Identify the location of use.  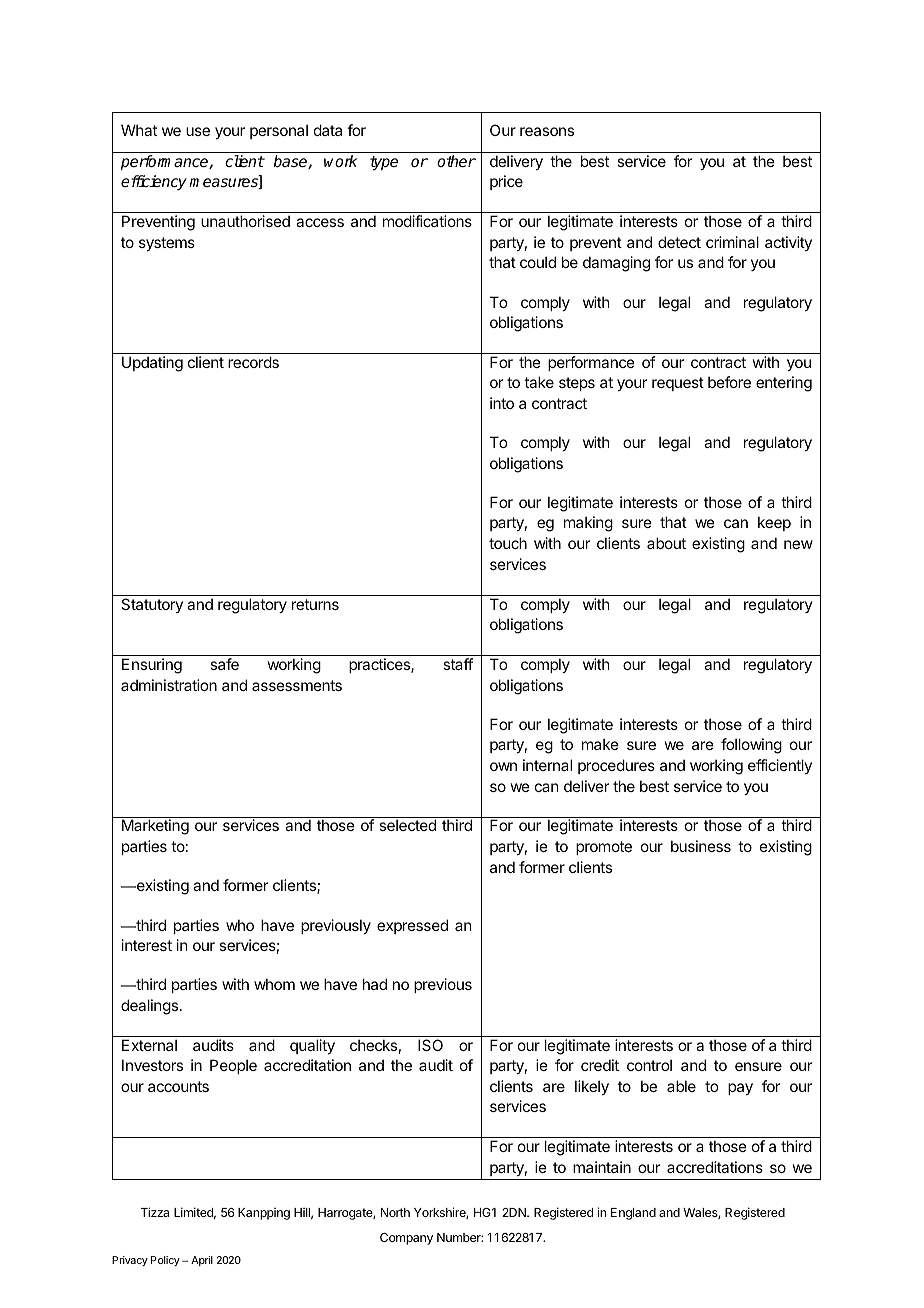
(198, 131).
